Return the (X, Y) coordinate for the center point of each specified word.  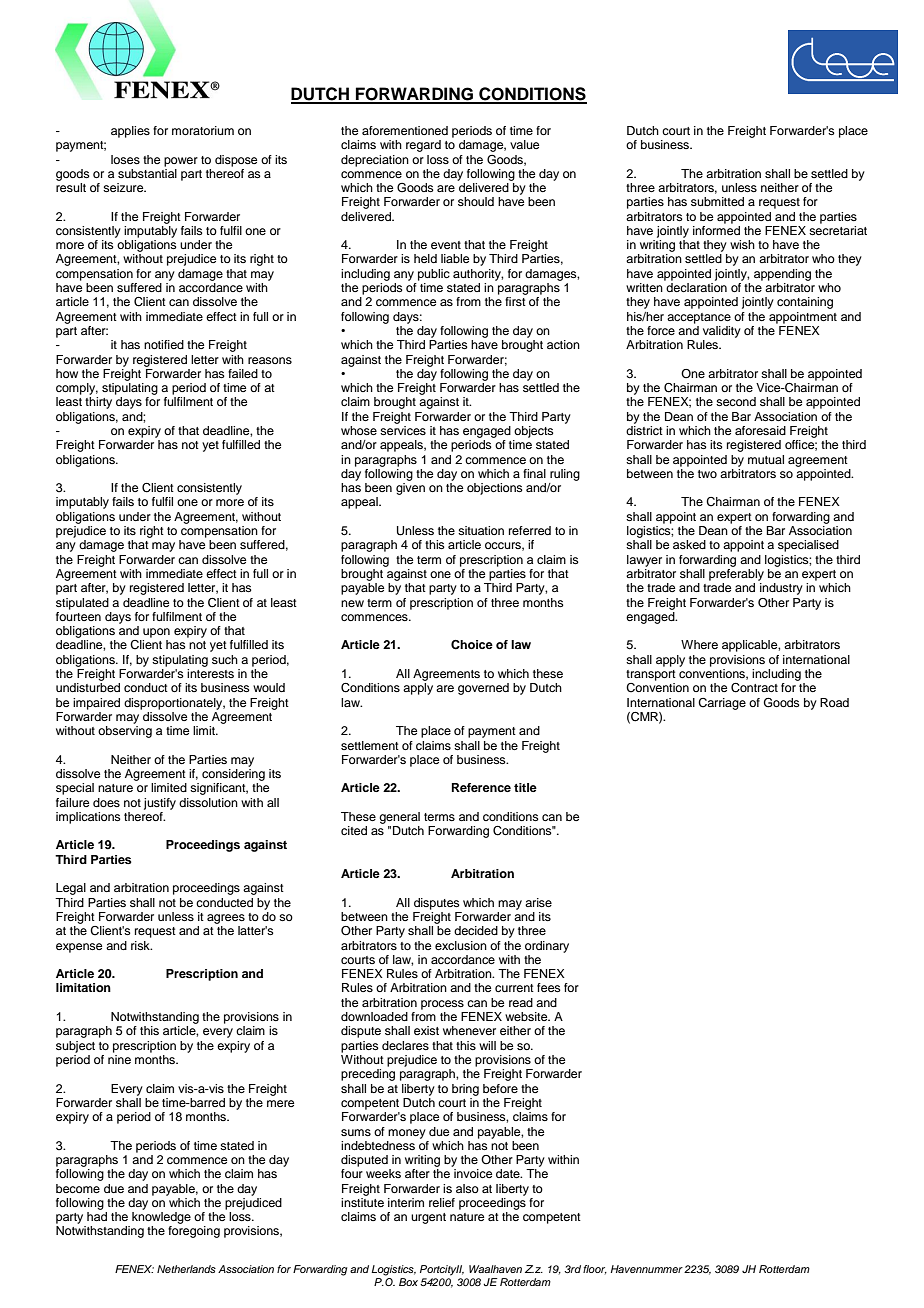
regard (423, 146)
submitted (717, 201)
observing (125, 732)
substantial (147, 172)
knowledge (161, 1218)
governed (483, 689)
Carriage (722, 704)
